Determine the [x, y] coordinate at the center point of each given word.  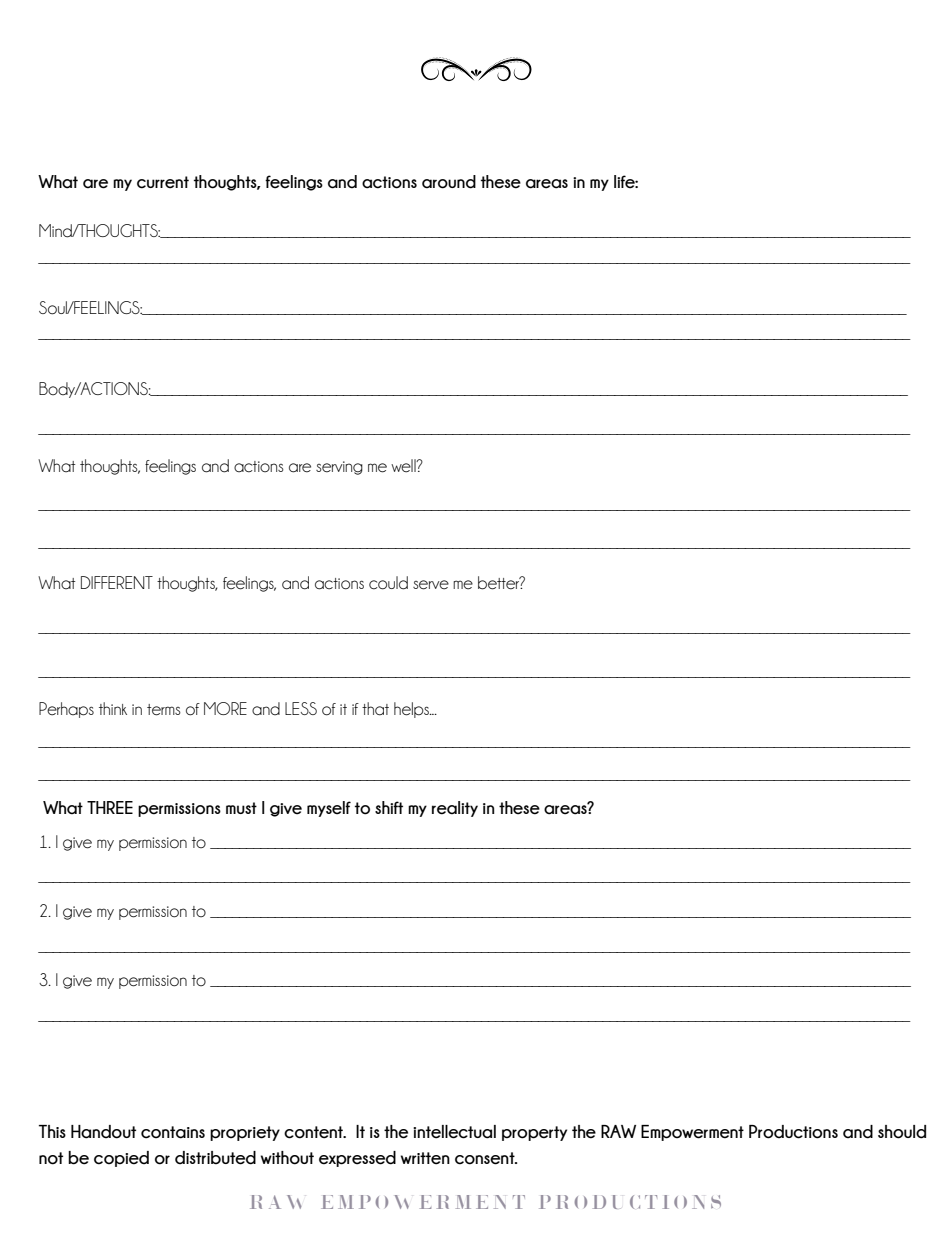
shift [389, 807]
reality [455, 809]
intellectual [454, 1132]
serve [431, 585]
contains [173, 1132]
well [404, 466]
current [163, 182]
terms [164, 710]
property [534, 1133]
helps [412, 710]
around [449, 182]
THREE [110, 807]
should [902, 1132]
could [388, 583]
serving [339, 468]
